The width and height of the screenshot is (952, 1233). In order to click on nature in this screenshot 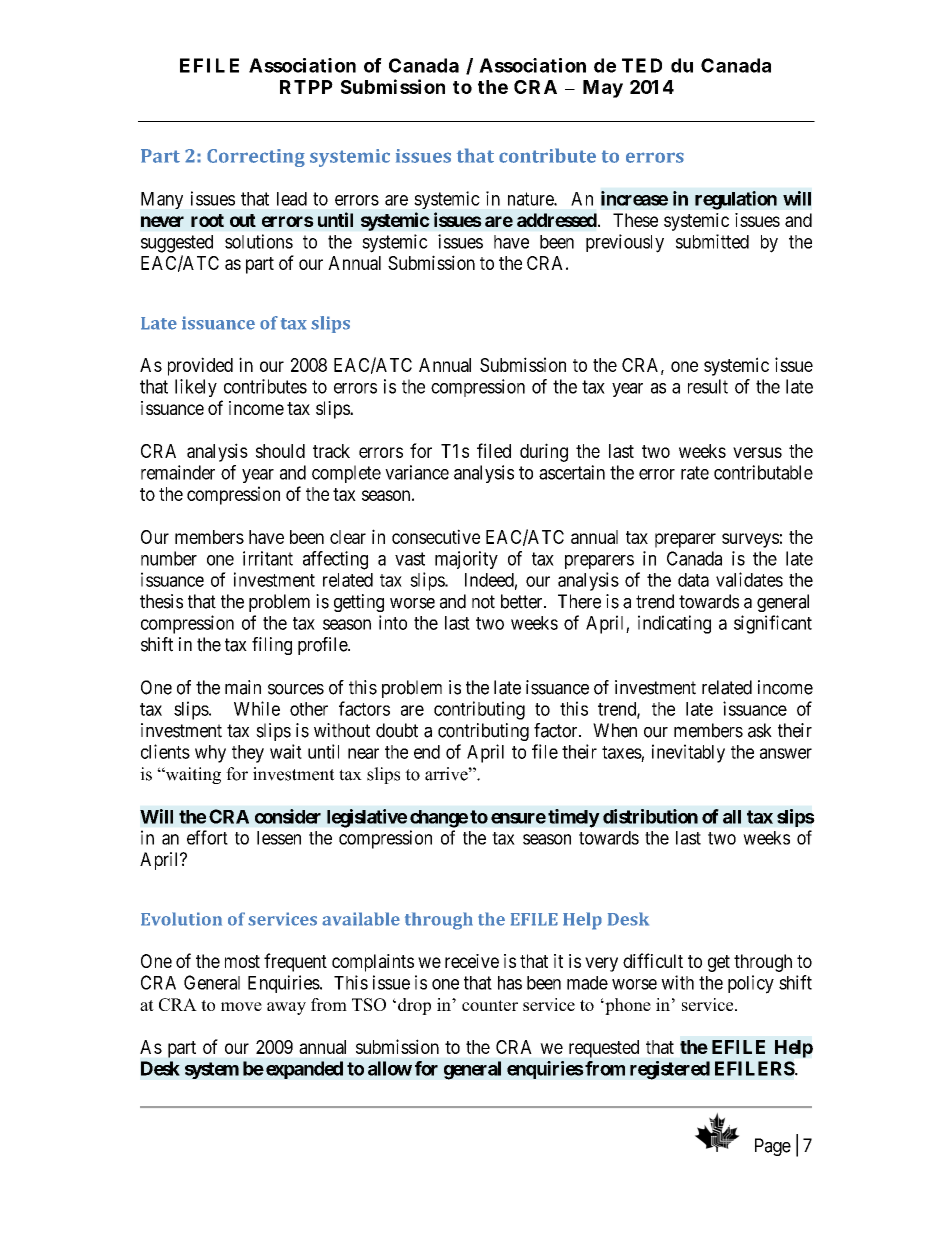, I will do `click(531, 199)`.
